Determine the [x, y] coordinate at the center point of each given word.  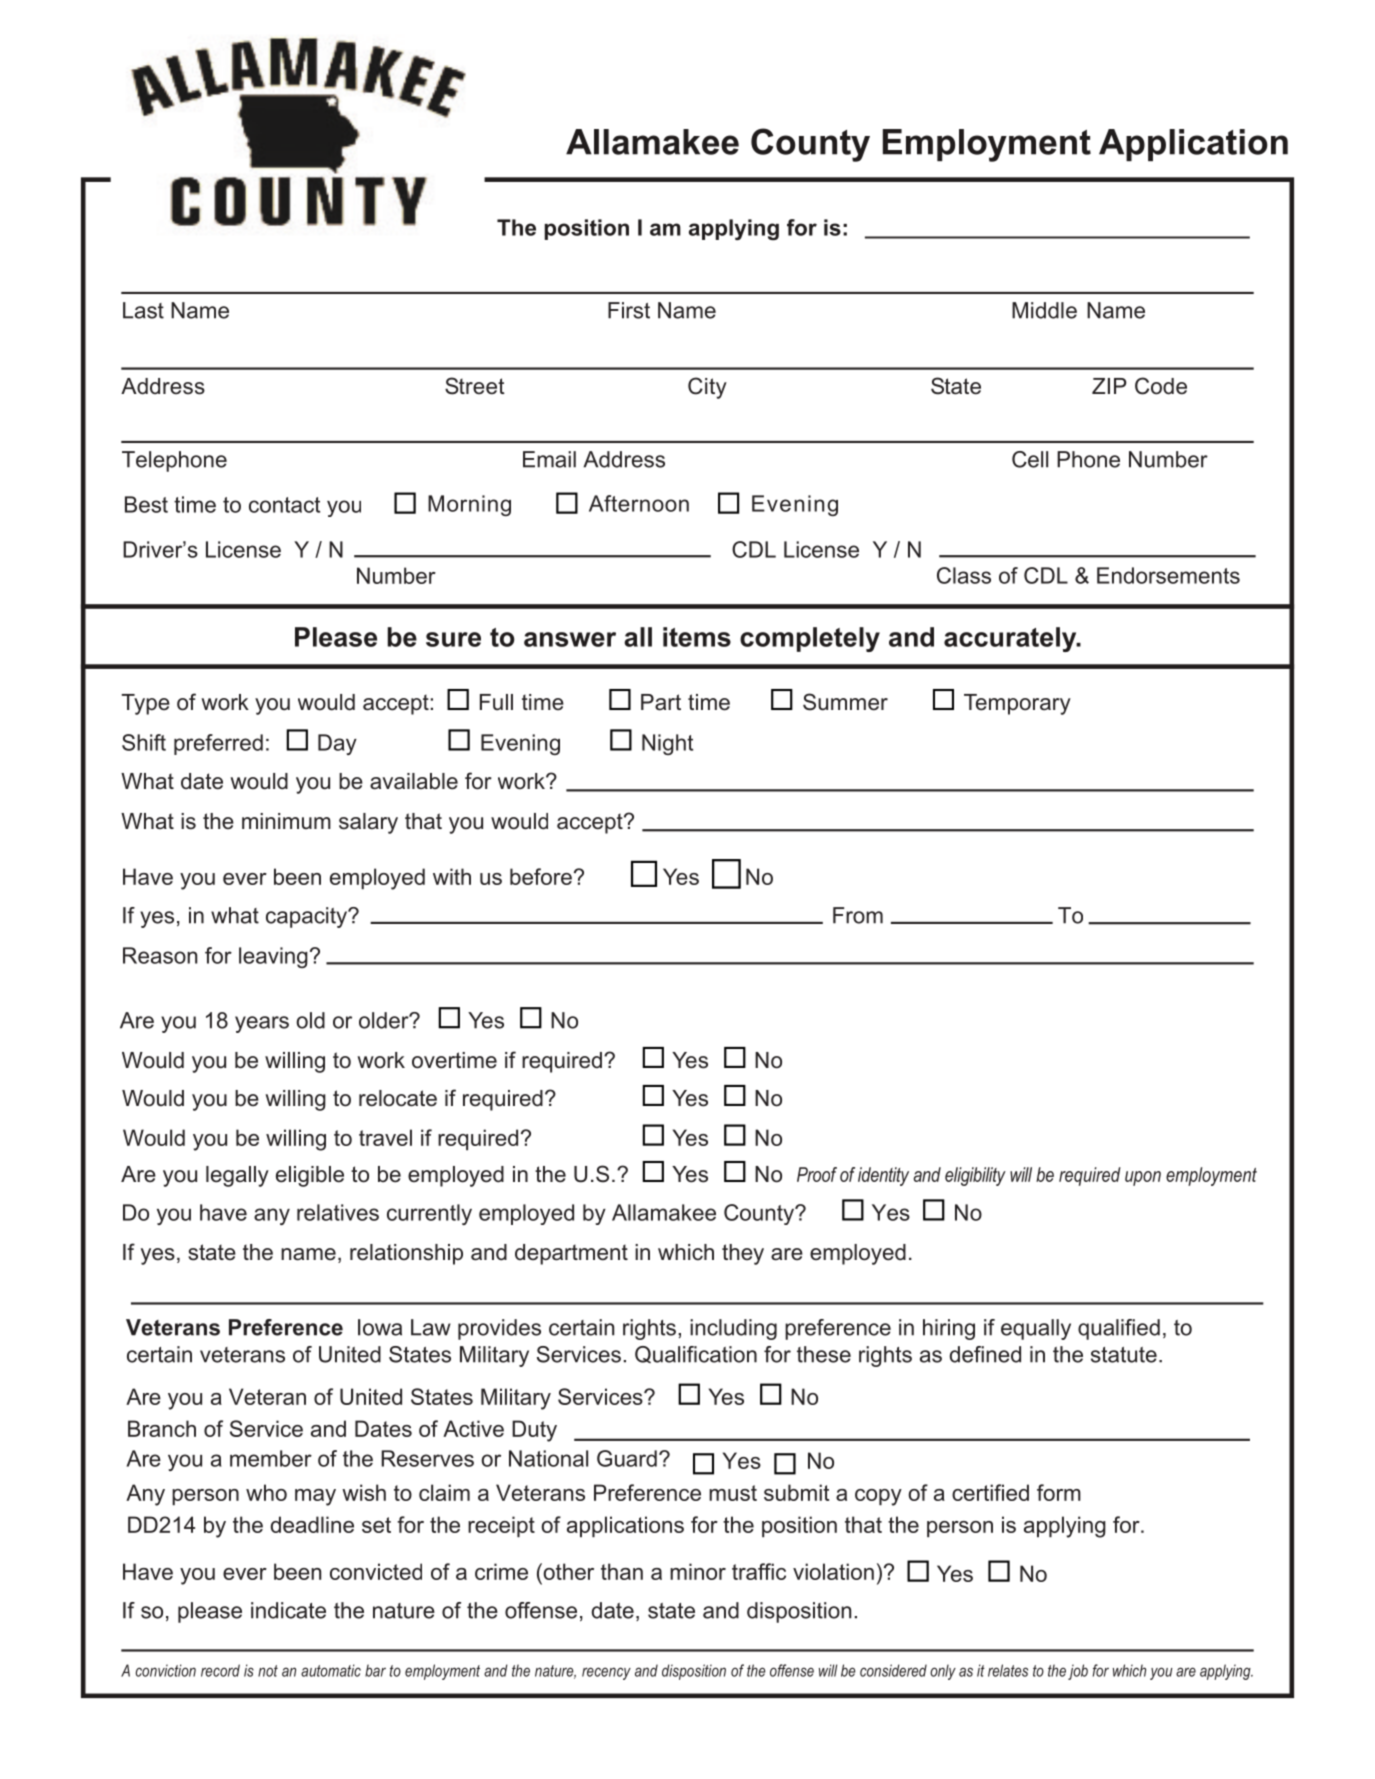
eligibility [975, 1176]
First [629, 310]
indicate [288, 1610]
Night [667, 744]
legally [237, 1176]
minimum [286, 821]
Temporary [1017, 704]
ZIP [1109, 386]
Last [143, 310]
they [743, 1254]
